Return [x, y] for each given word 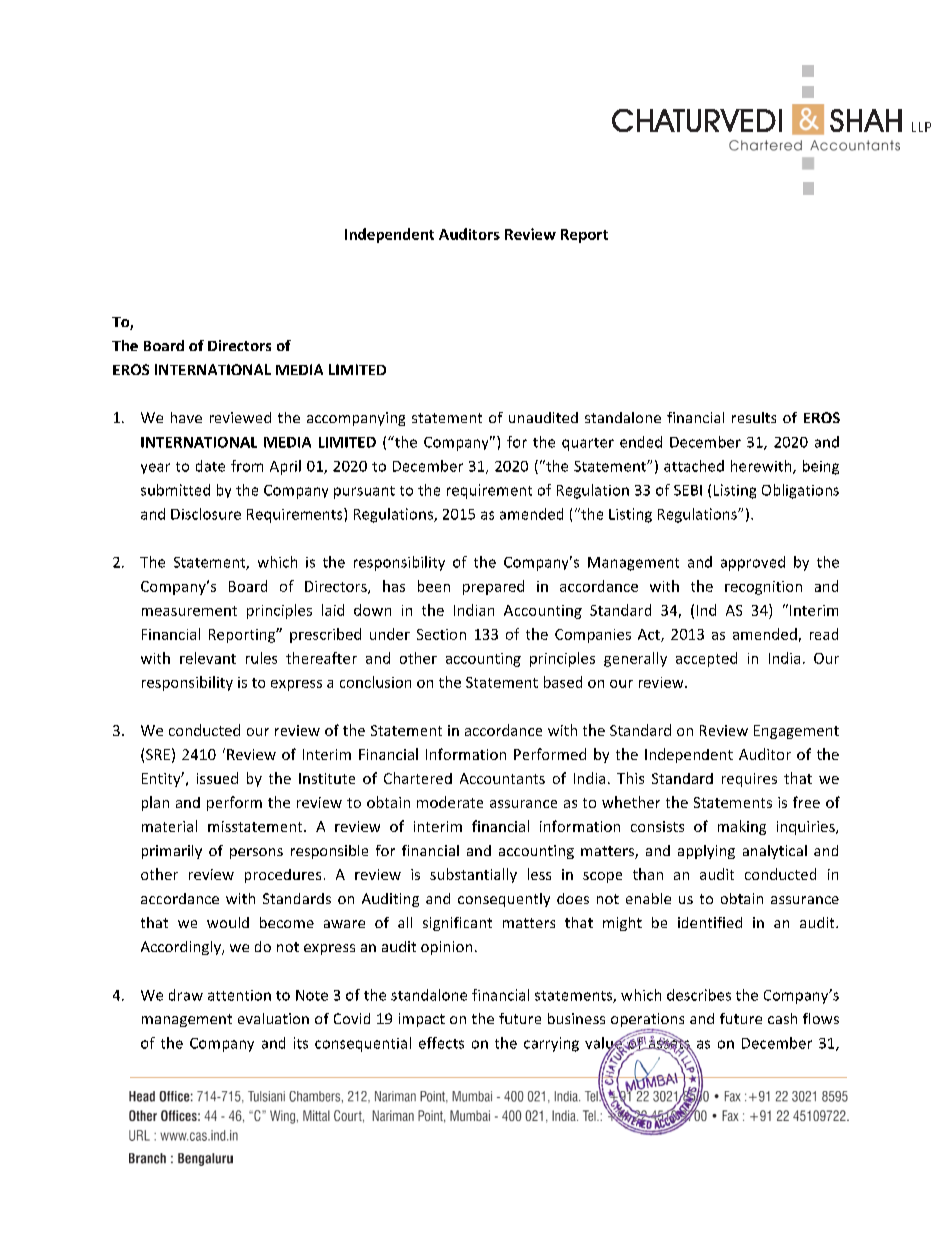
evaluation [273, 1018]
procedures [283, 876]
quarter [588, 444]
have [186, 417]
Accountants [502, 778]
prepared [493, 587]
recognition [763, 588]
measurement [189, 611]
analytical [775, 852]
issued [217, 778]
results [754, 417]
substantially [473, 875]
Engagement [796, 732]
